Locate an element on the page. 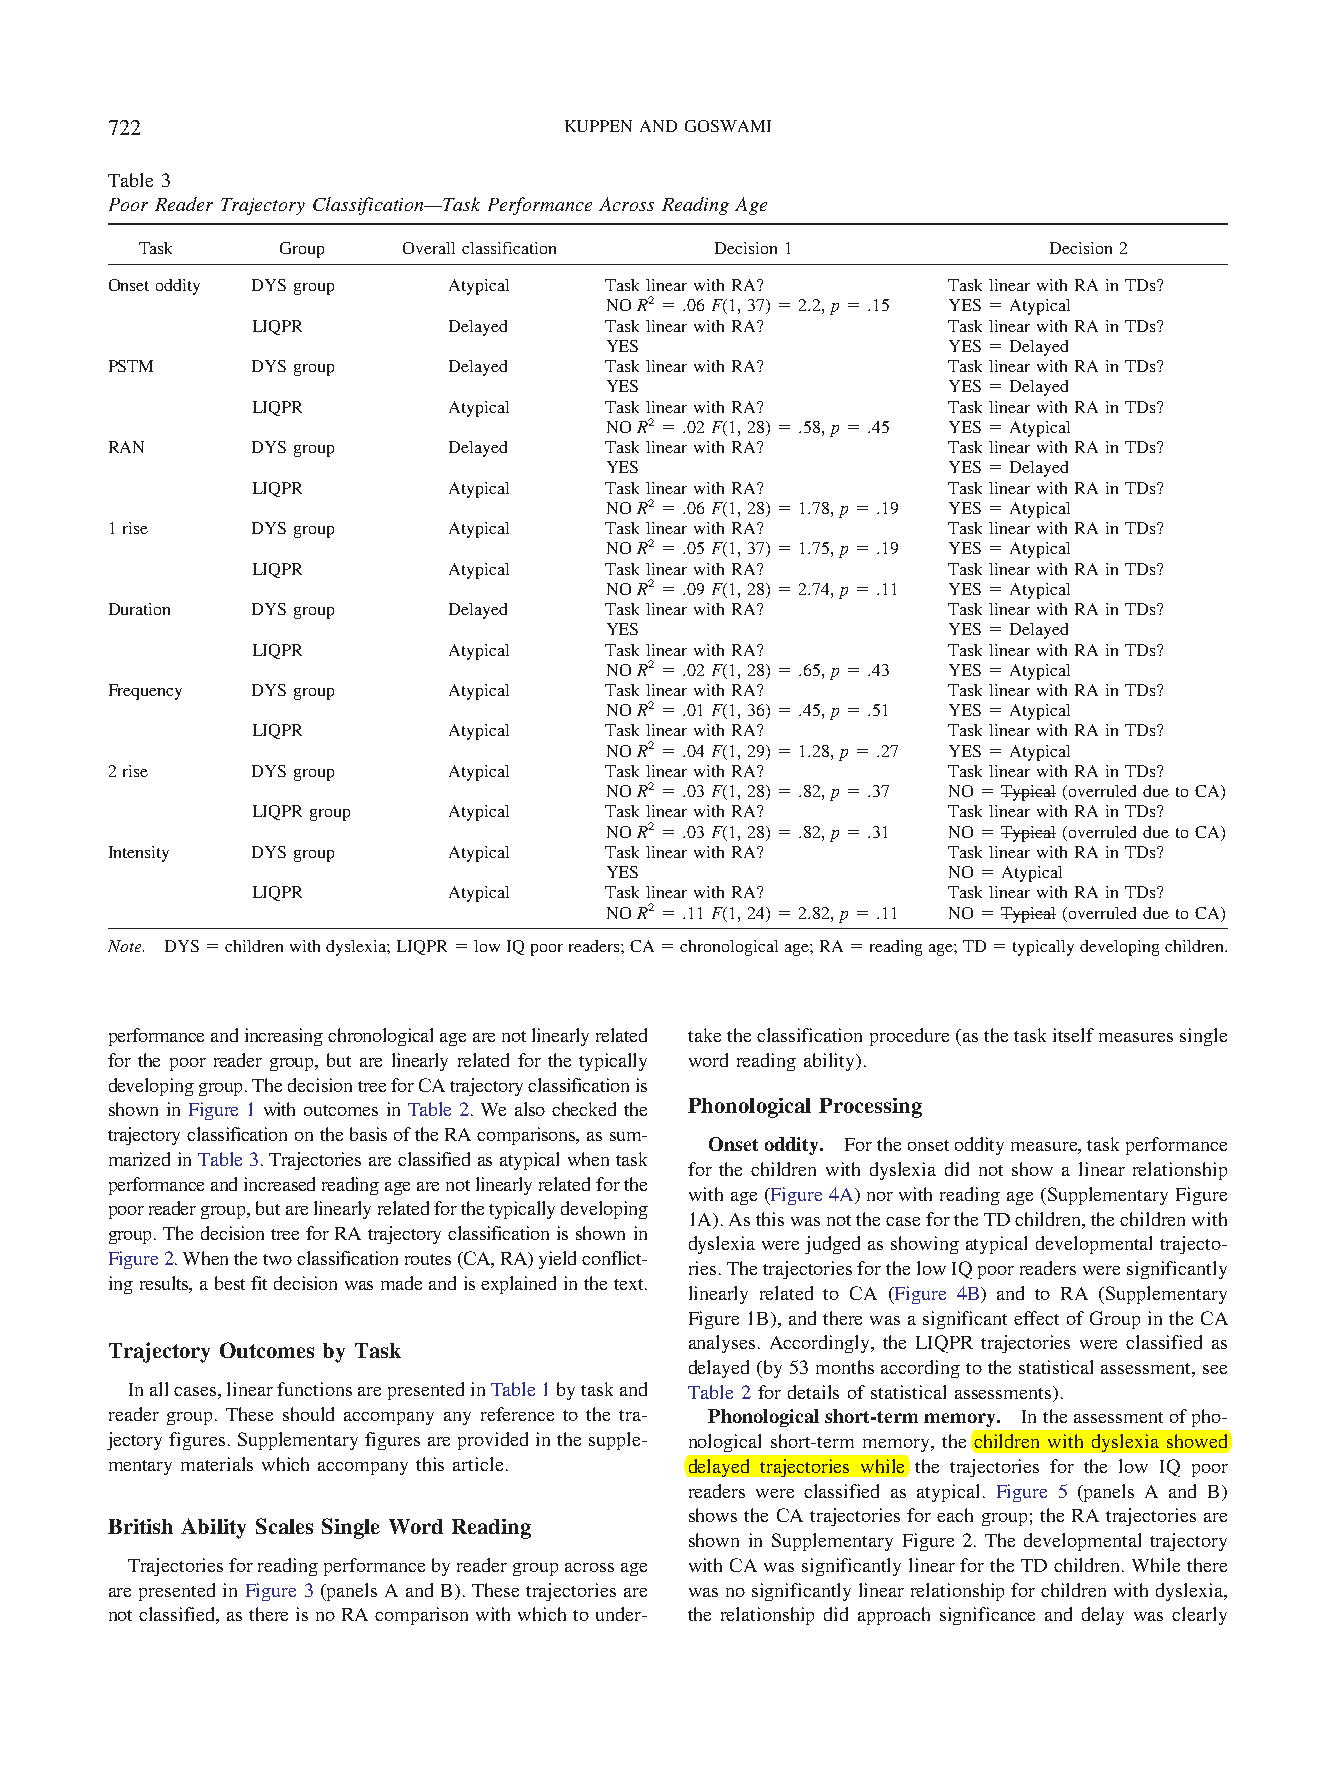  Intensity is located at coordinates (139, 854).
